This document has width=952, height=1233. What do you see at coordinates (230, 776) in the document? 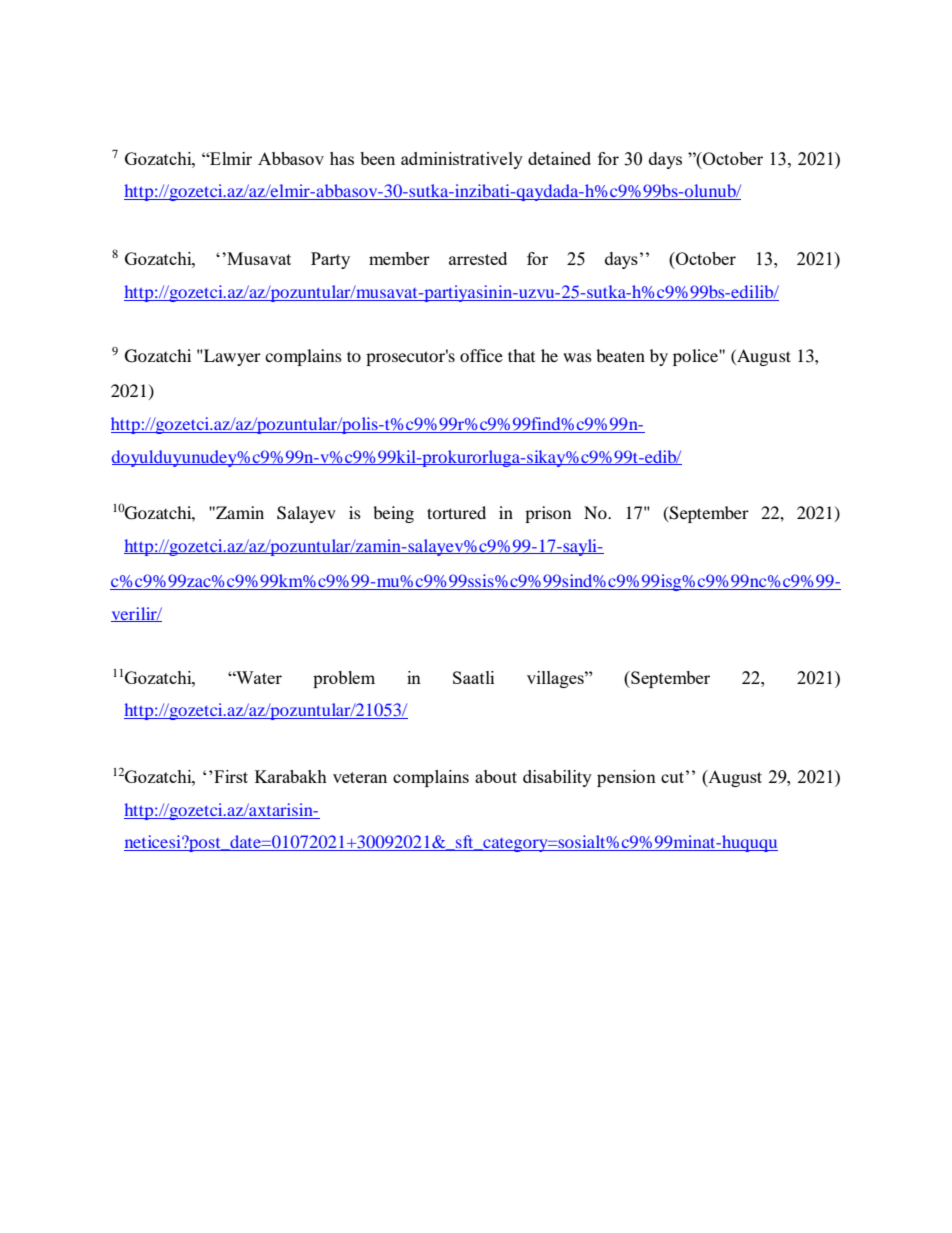
I see `First` at bounding box center [230, 776].
